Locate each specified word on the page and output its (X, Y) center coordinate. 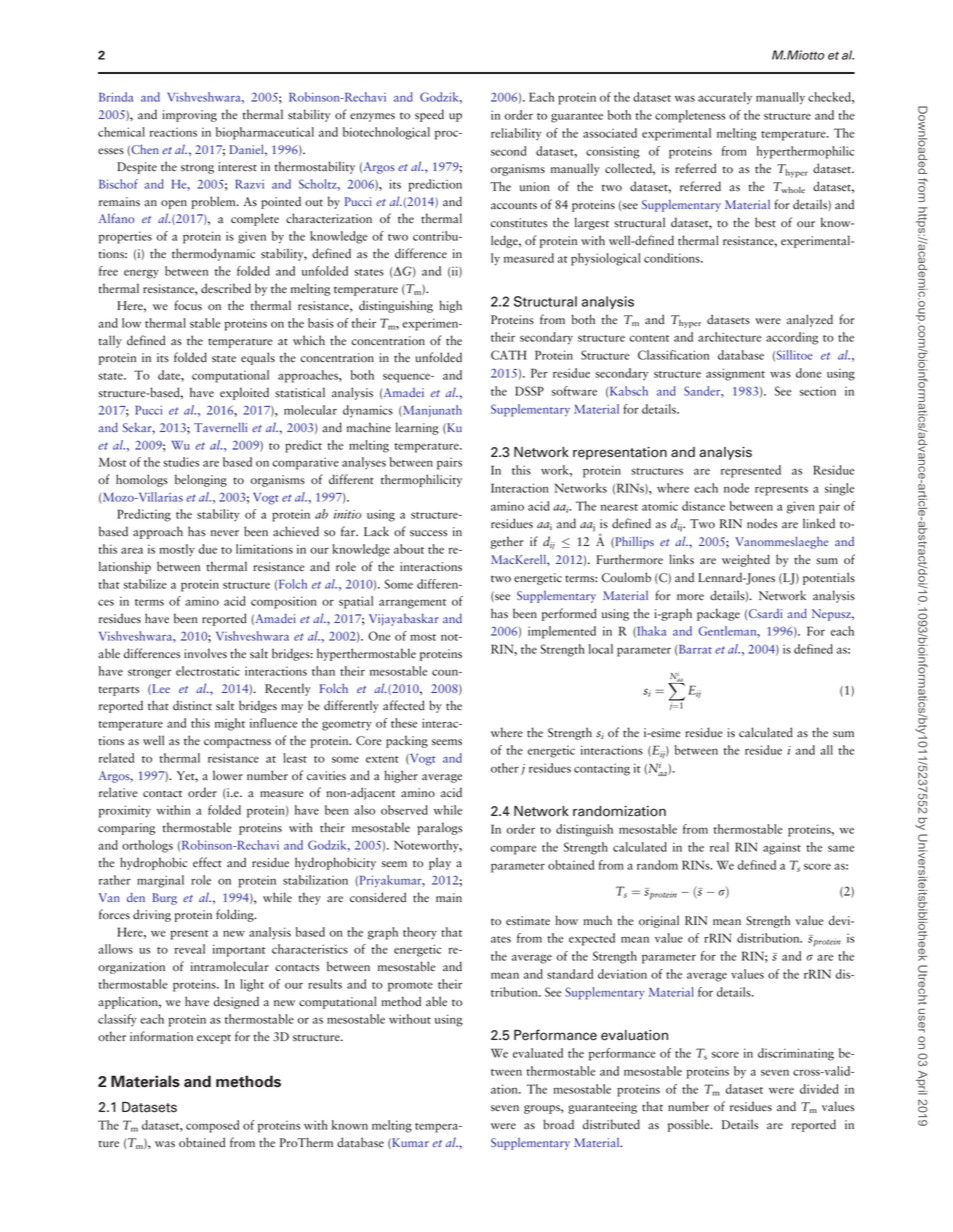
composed (212, 1126)
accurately (725, 98)
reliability (516, 134)
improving (189, 116)
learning (417, 428)
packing (407, 741)
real (719, 847)
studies (181, 462)
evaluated (538, 1053)
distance (703, 506)
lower (228, 775)
